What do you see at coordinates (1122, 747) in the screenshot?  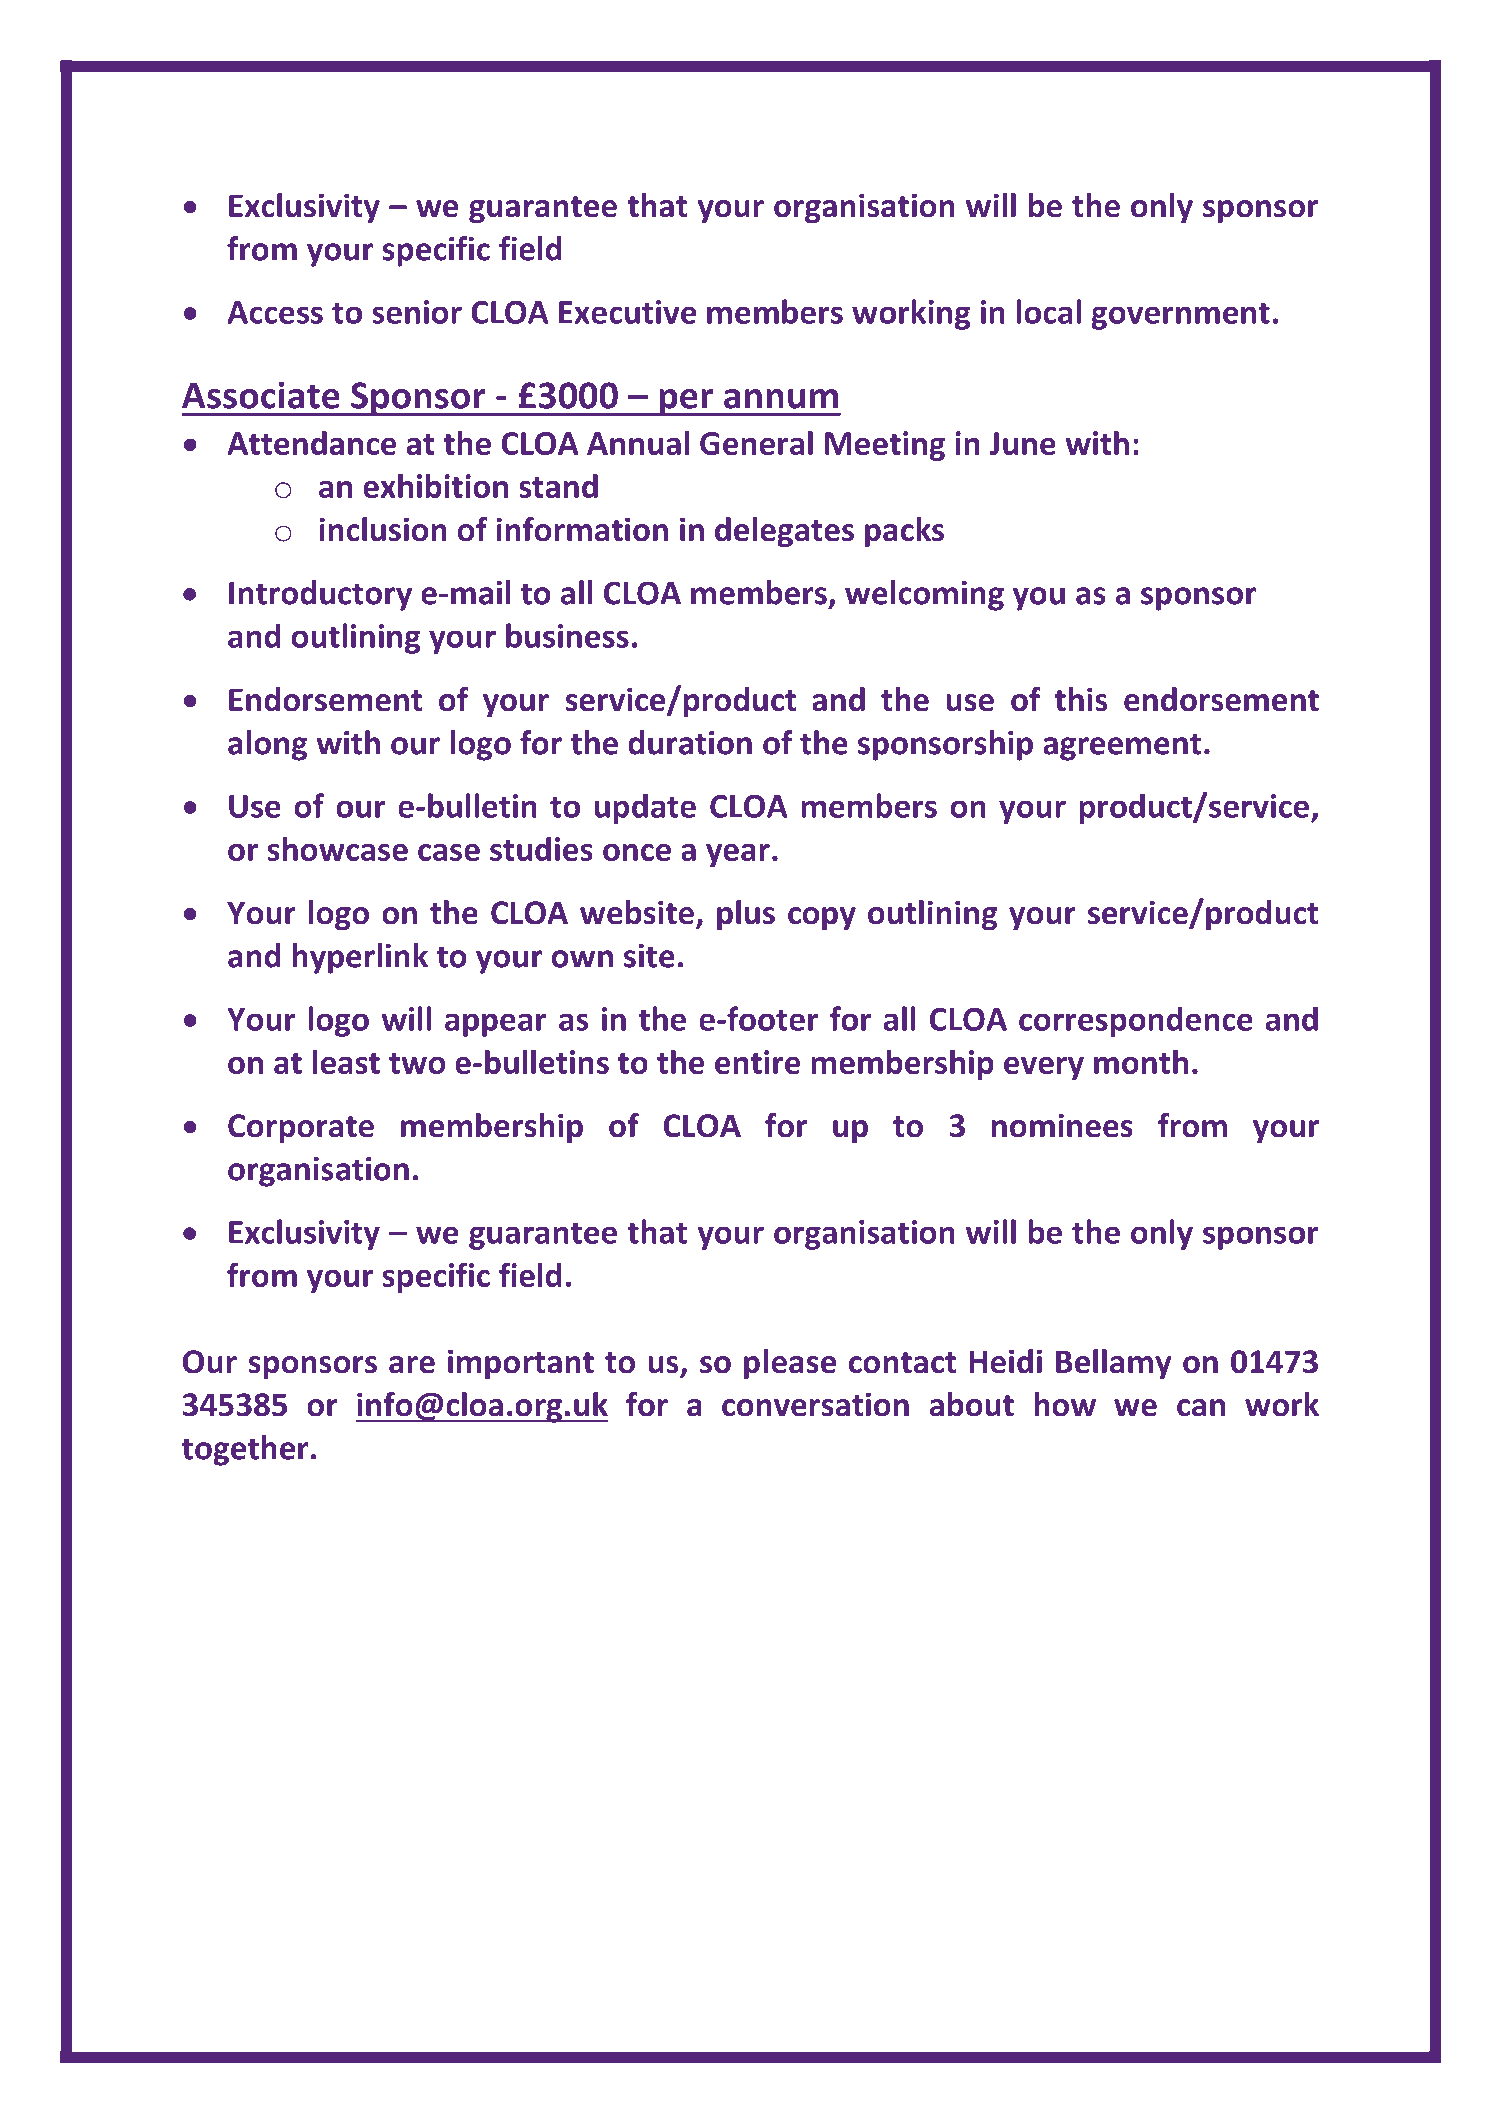 I see `agreement` at bounding box center [1122, 747].
